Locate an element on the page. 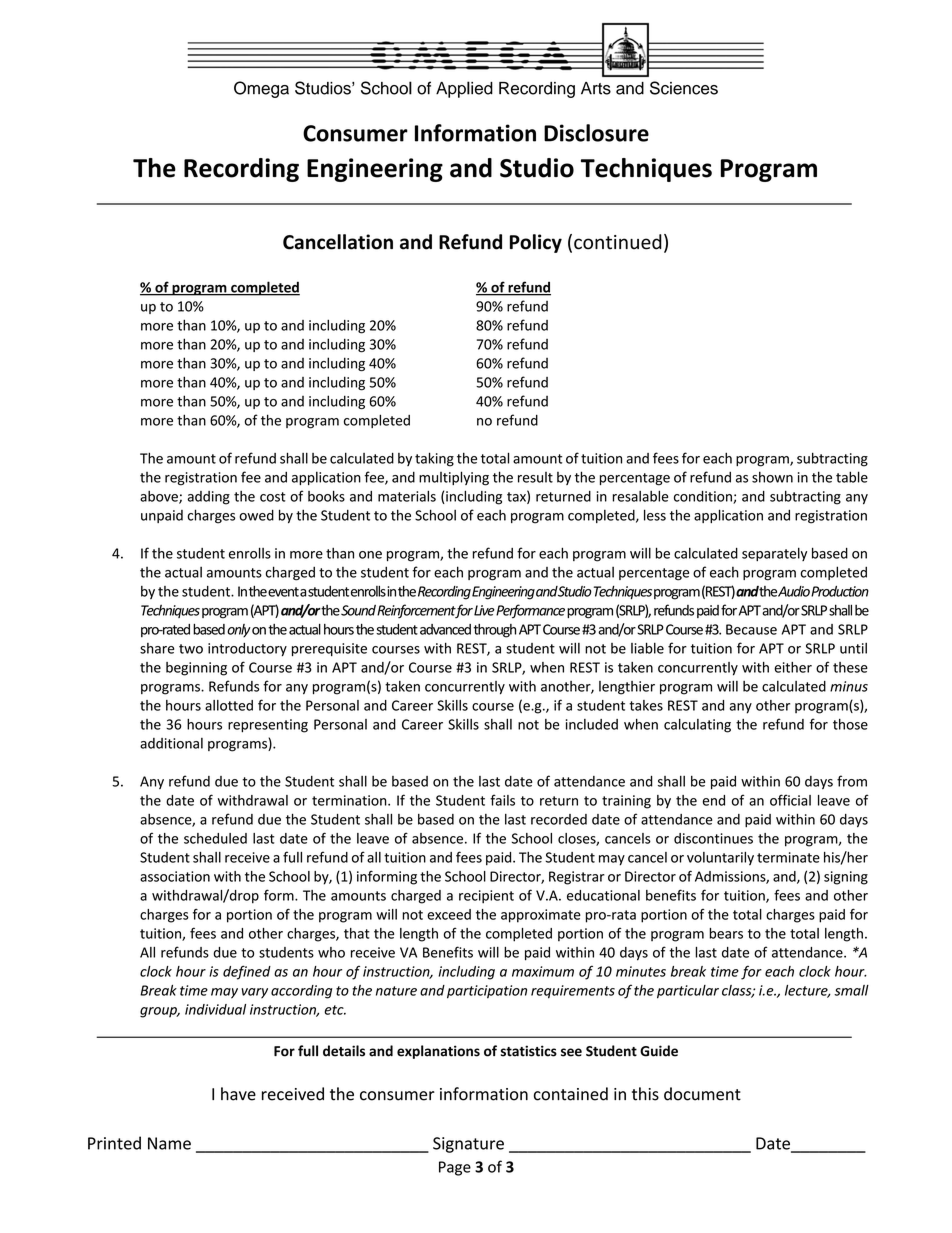 The height and width of the image is (1233, 952). adding is located at coordinates (209, 498).
